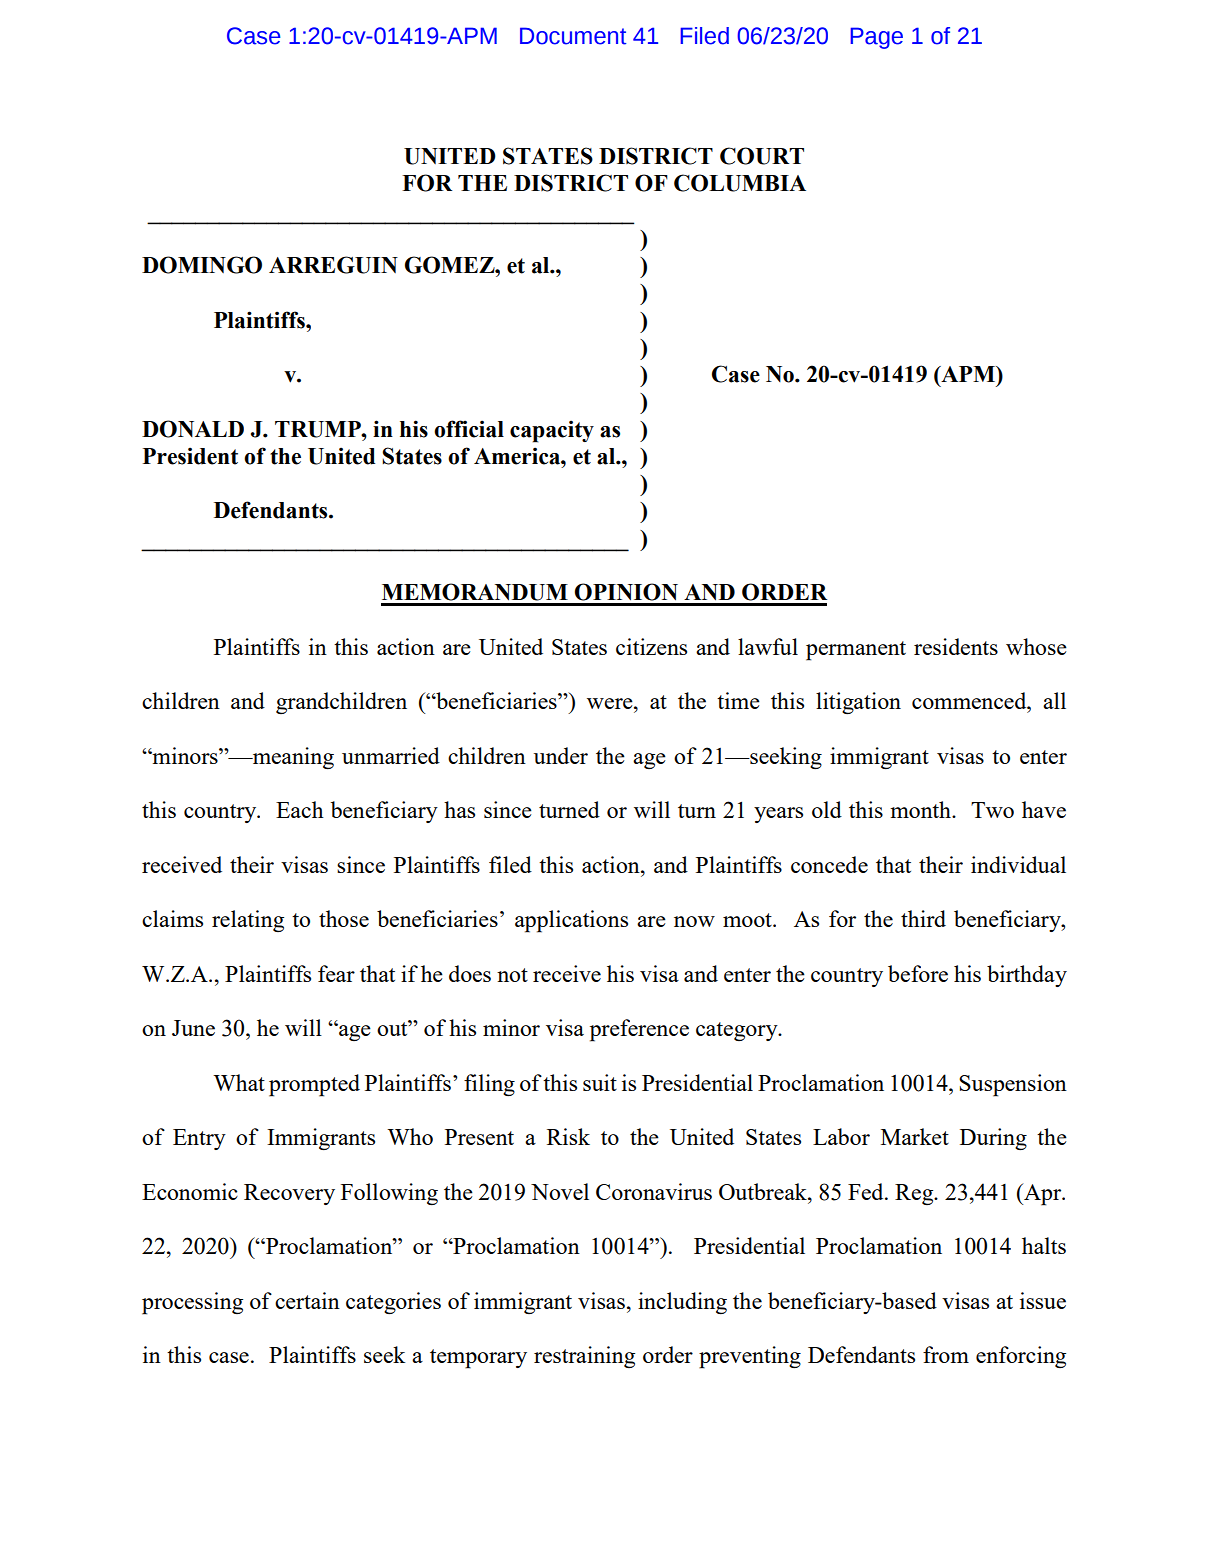 This page has height=1564, width=1209. I want to click on Page, so click(877, 38).
